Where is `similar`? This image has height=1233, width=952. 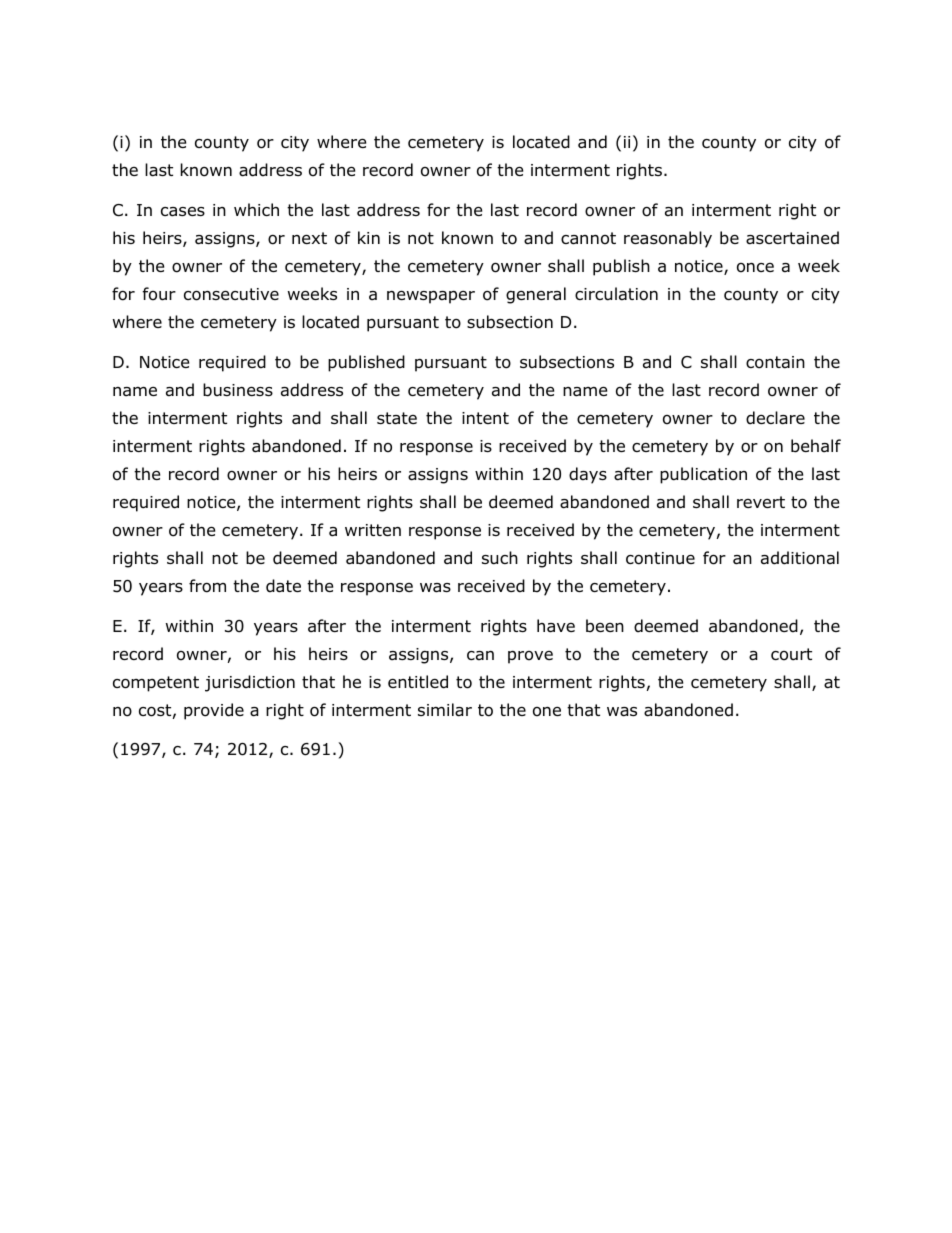
similar is located at coordinates (445, 710).
